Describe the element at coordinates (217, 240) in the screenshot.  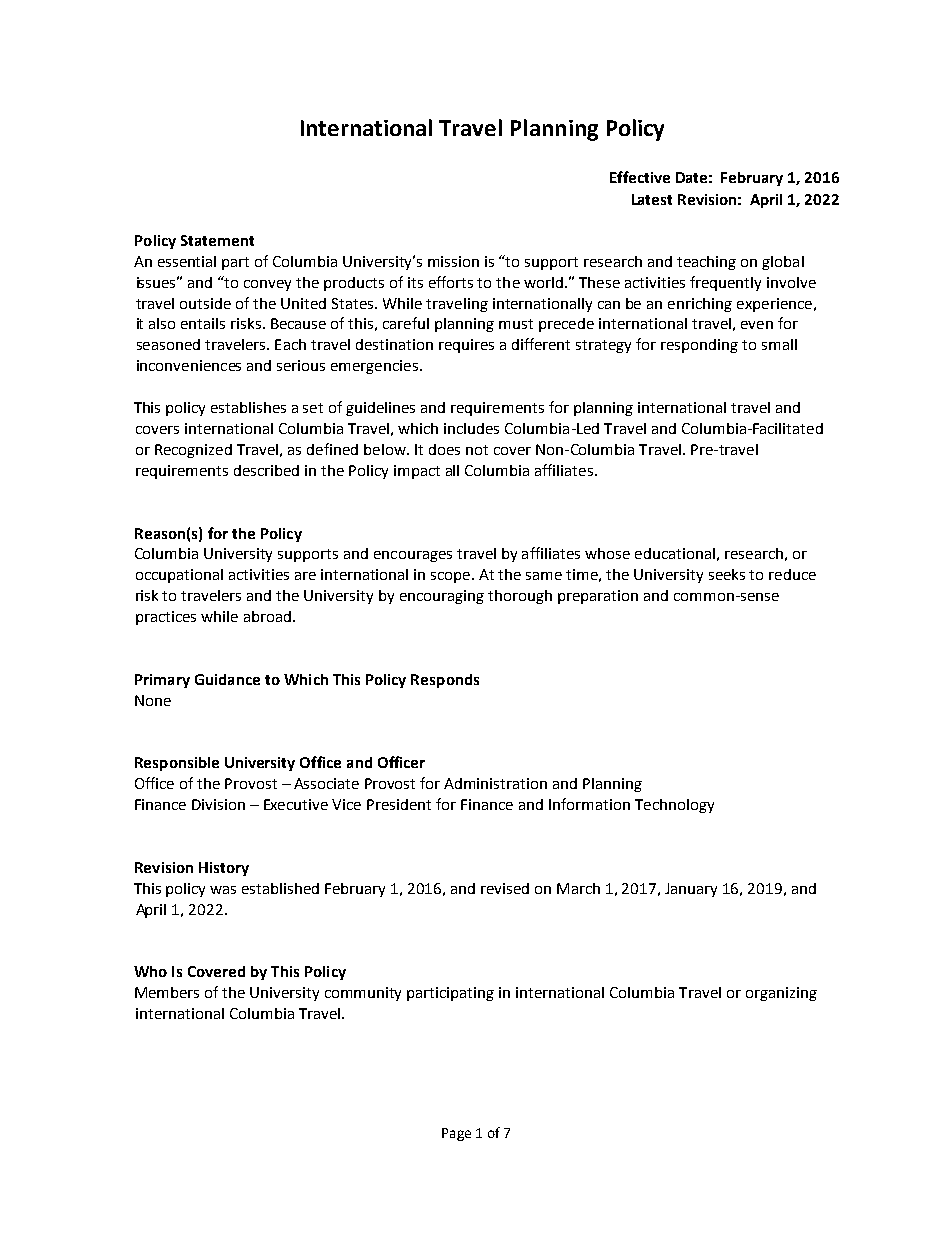
I see `Statement` at that location.
